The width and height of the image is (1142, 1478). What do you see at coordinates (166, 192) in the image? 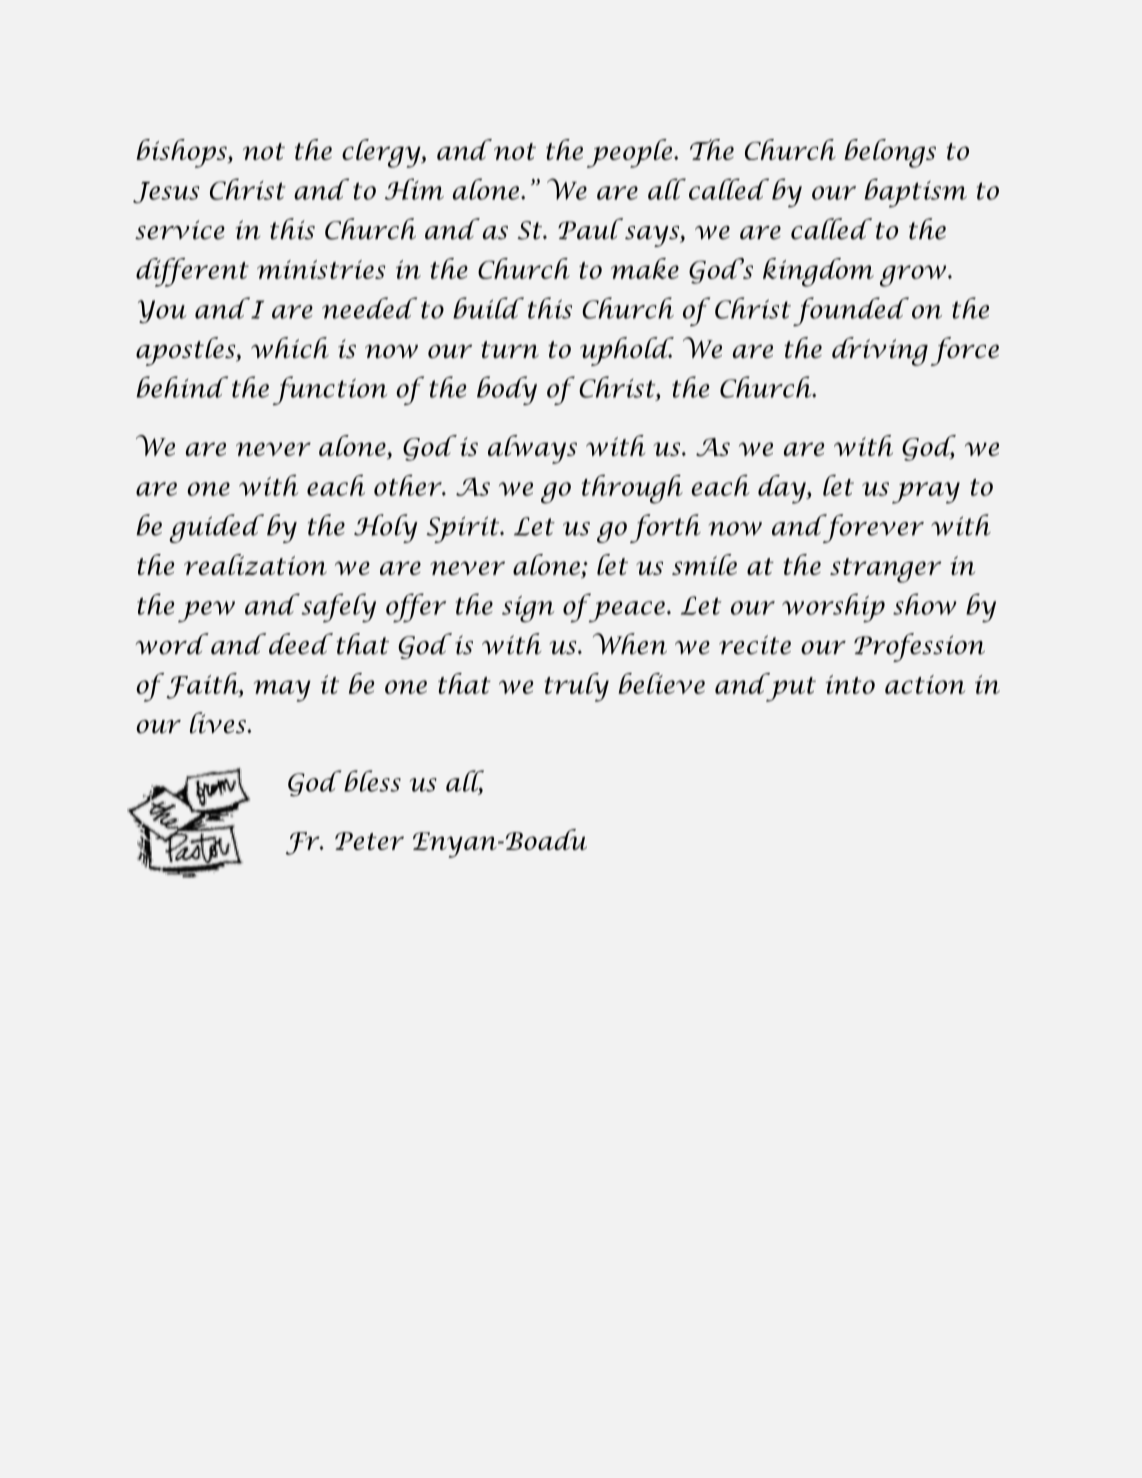
I see `Jesus` at bounding box center [166, 192].
